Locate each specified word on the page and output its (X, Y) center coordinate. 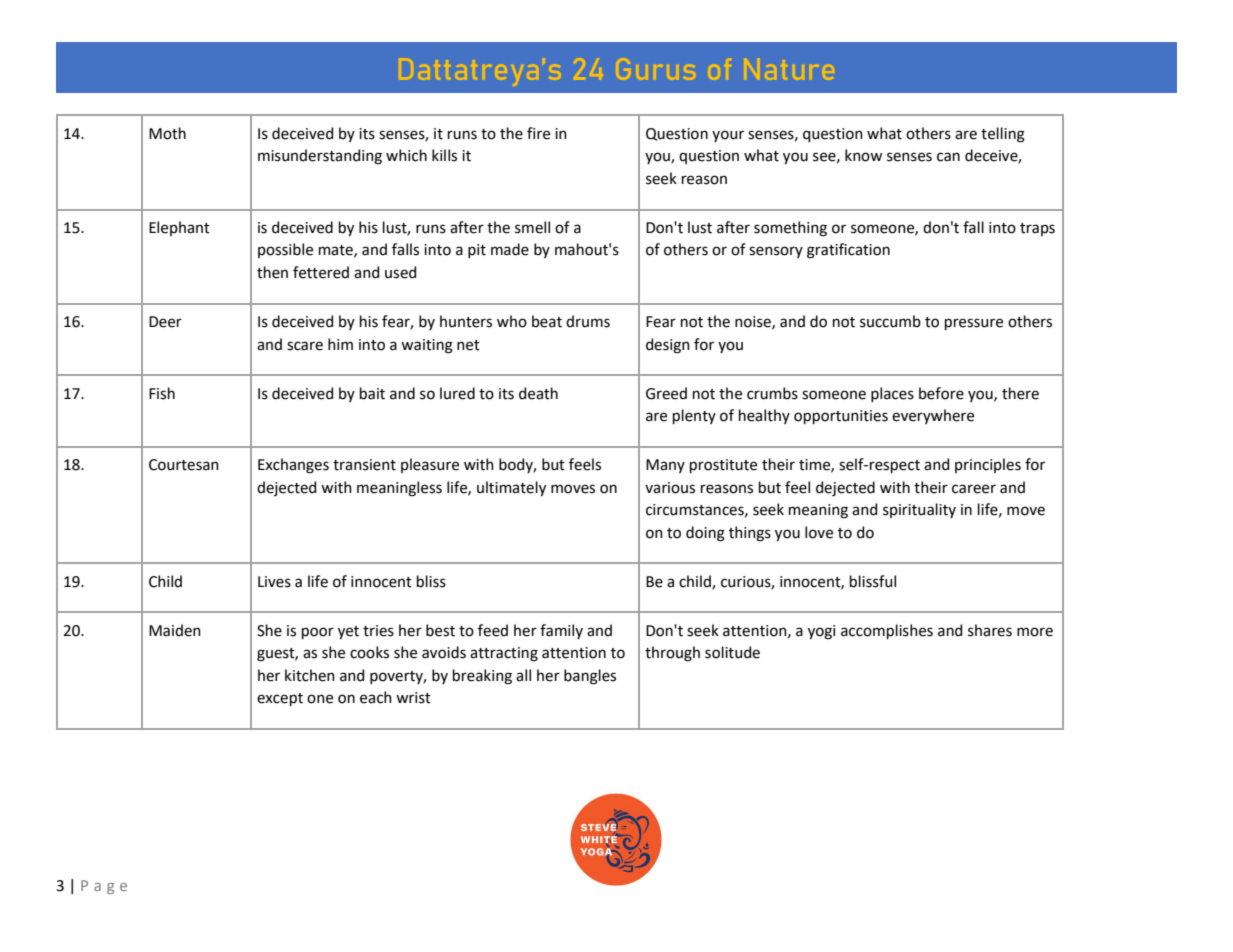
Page (104, 887)
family (561, 631)
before (941, 393)
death (538, 393)
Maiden (175, 630)
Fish (162, 393)
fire (538, 133)
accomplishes (887, 631)
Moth (167, 133)
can (948, 157)
